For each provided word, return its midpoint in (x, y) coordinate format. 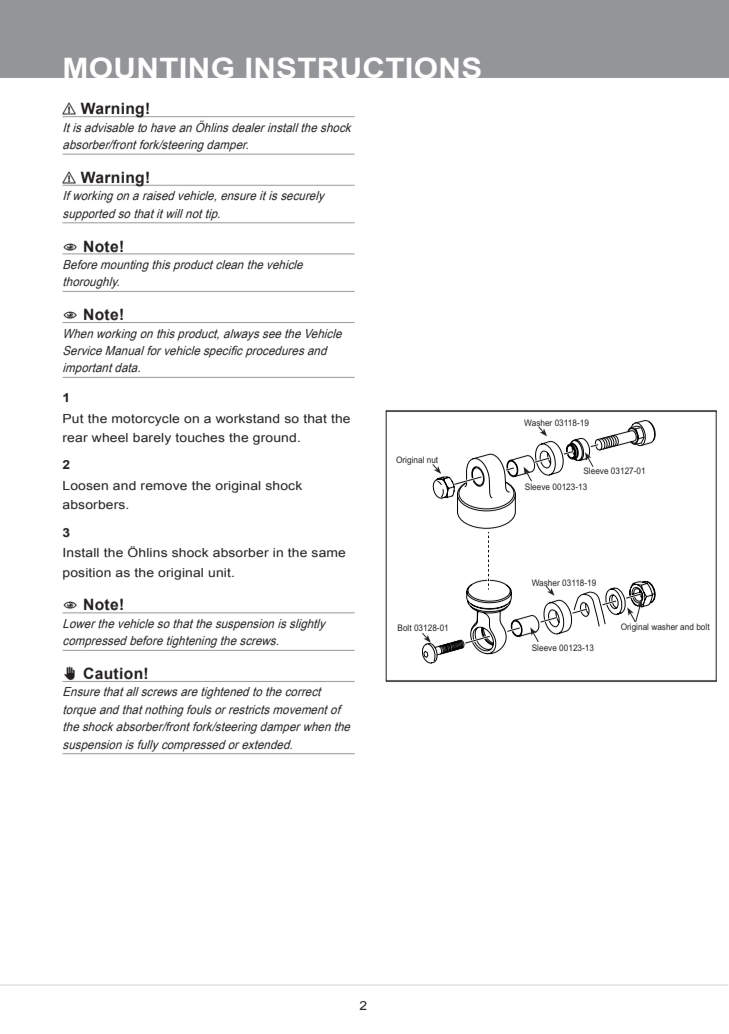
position (87, 574)
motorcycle (146, 420)
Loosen (85, 485)
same (328, 553)
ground (274, 439)
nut (432, 461)
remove (164, 486)
